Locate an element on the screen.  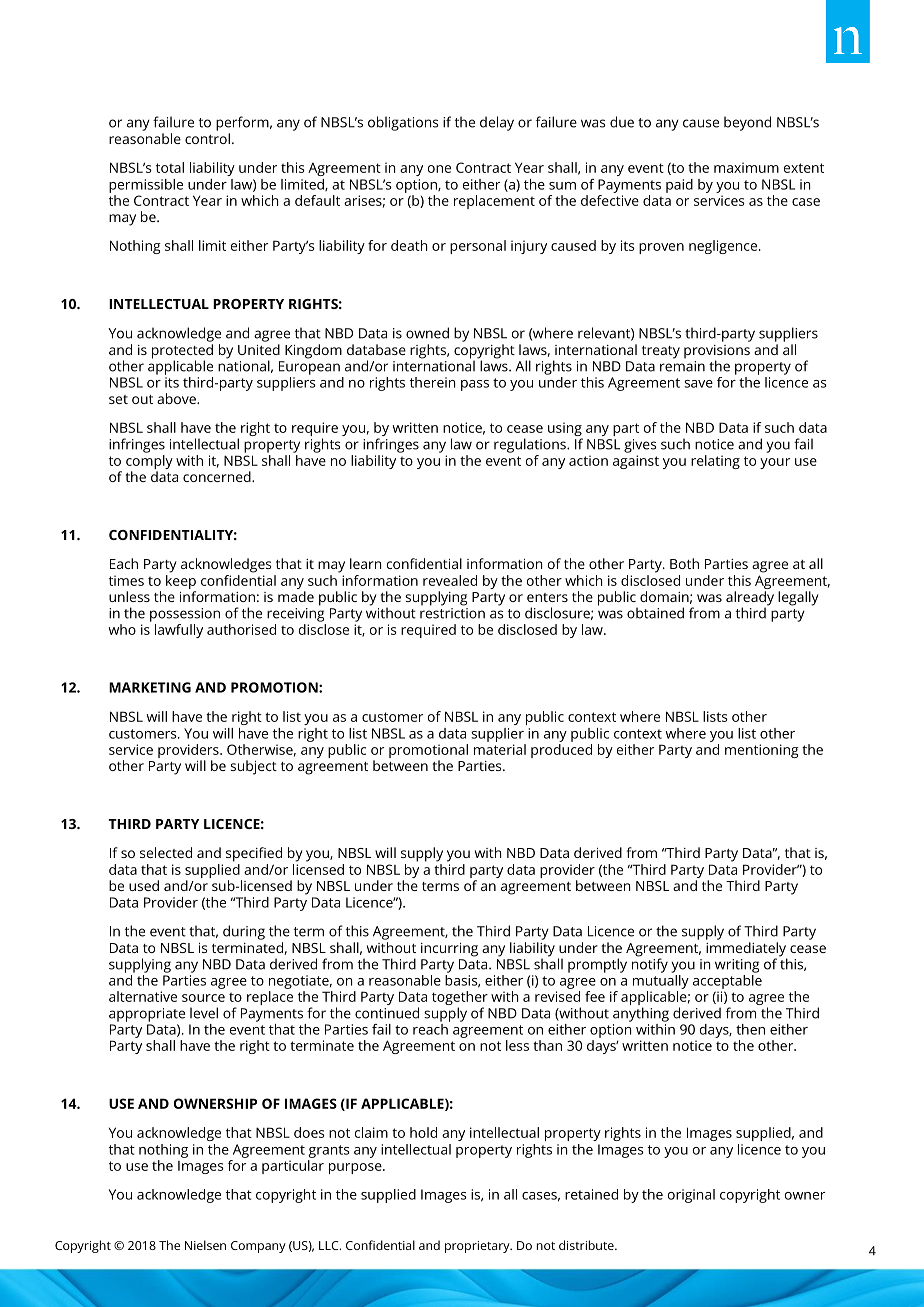
immediately is located at coordinates (746, 950).
